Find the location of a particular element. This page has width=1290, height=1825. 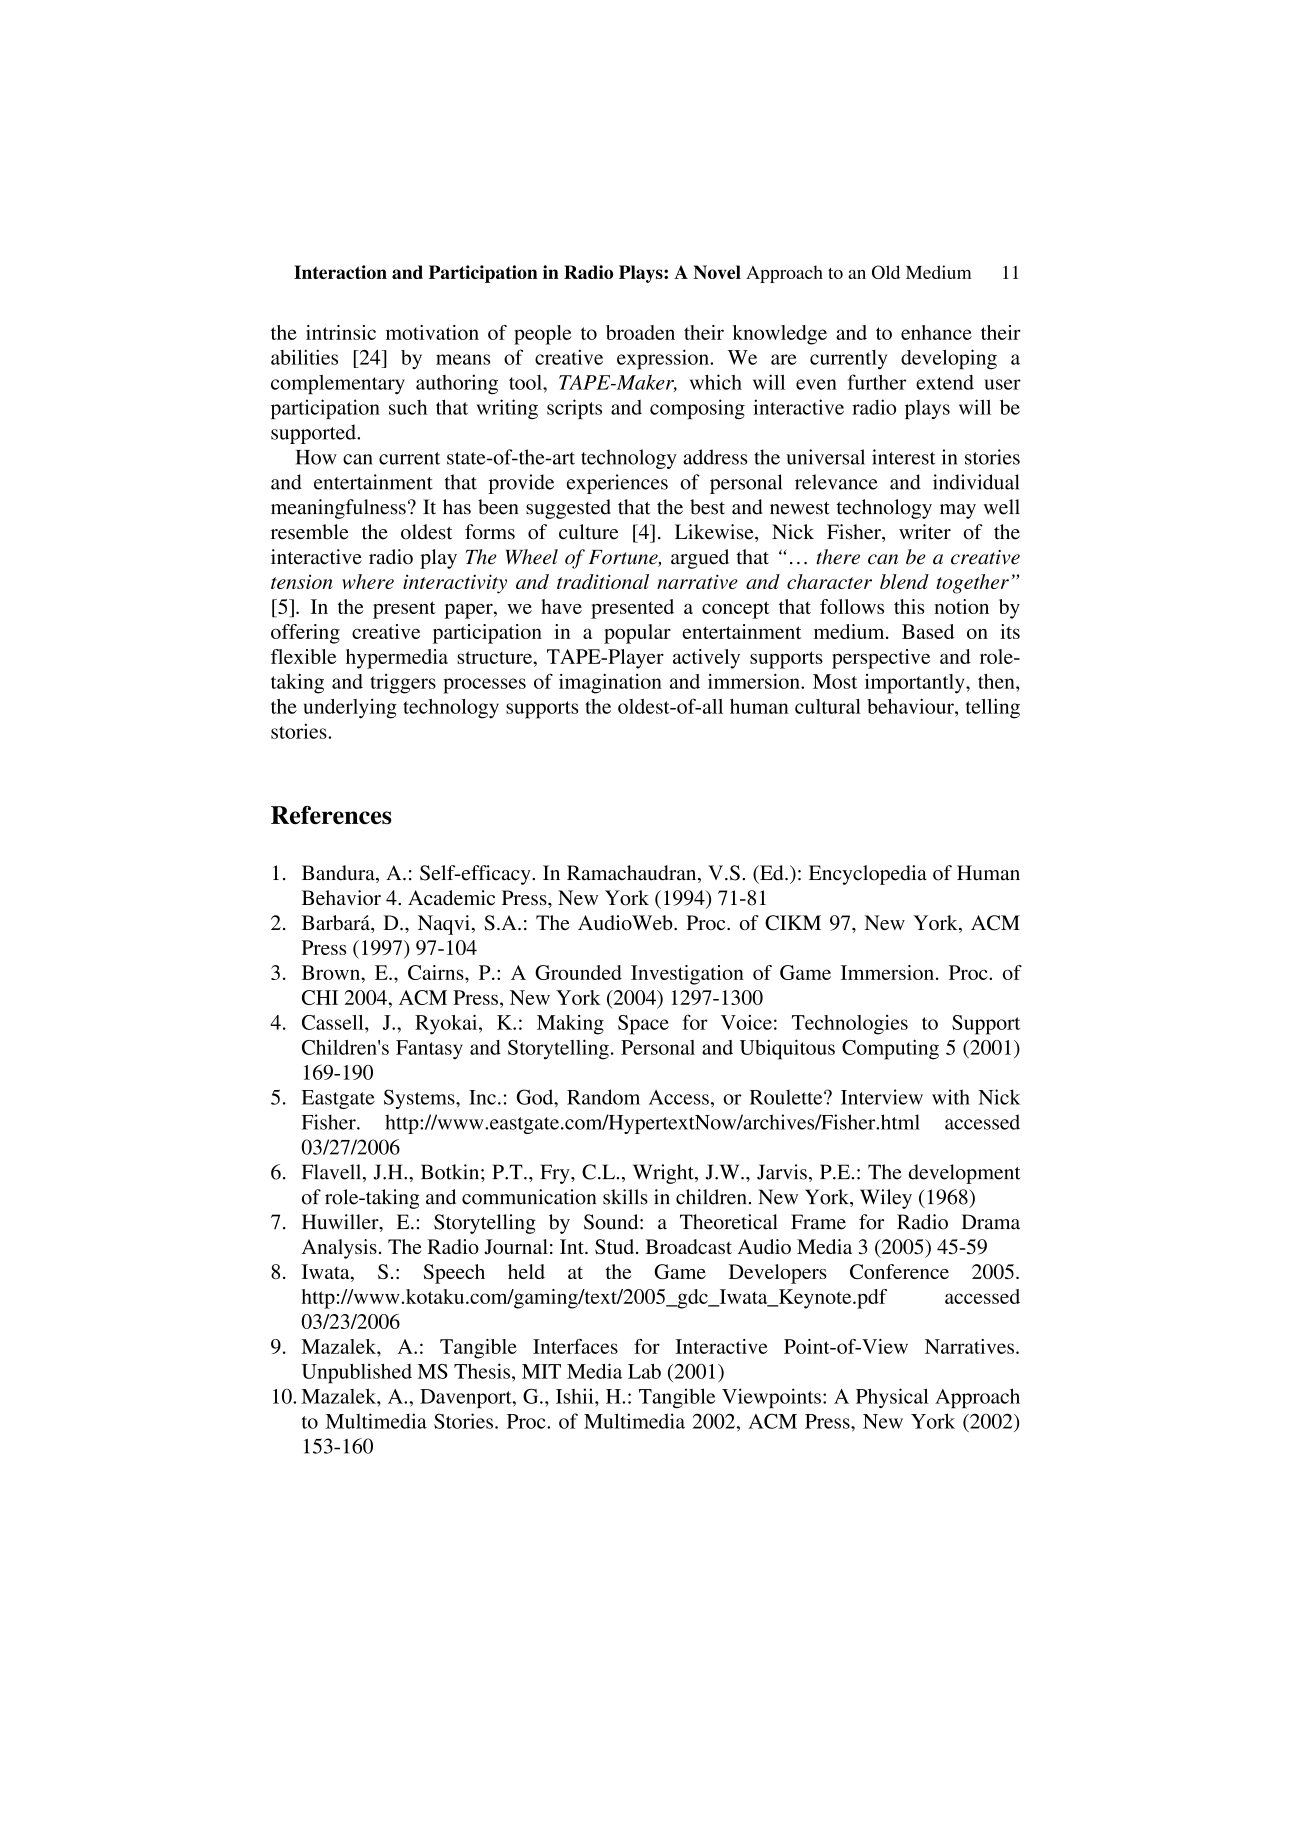

Encyclopedia is located at coordinates (868, 875).
